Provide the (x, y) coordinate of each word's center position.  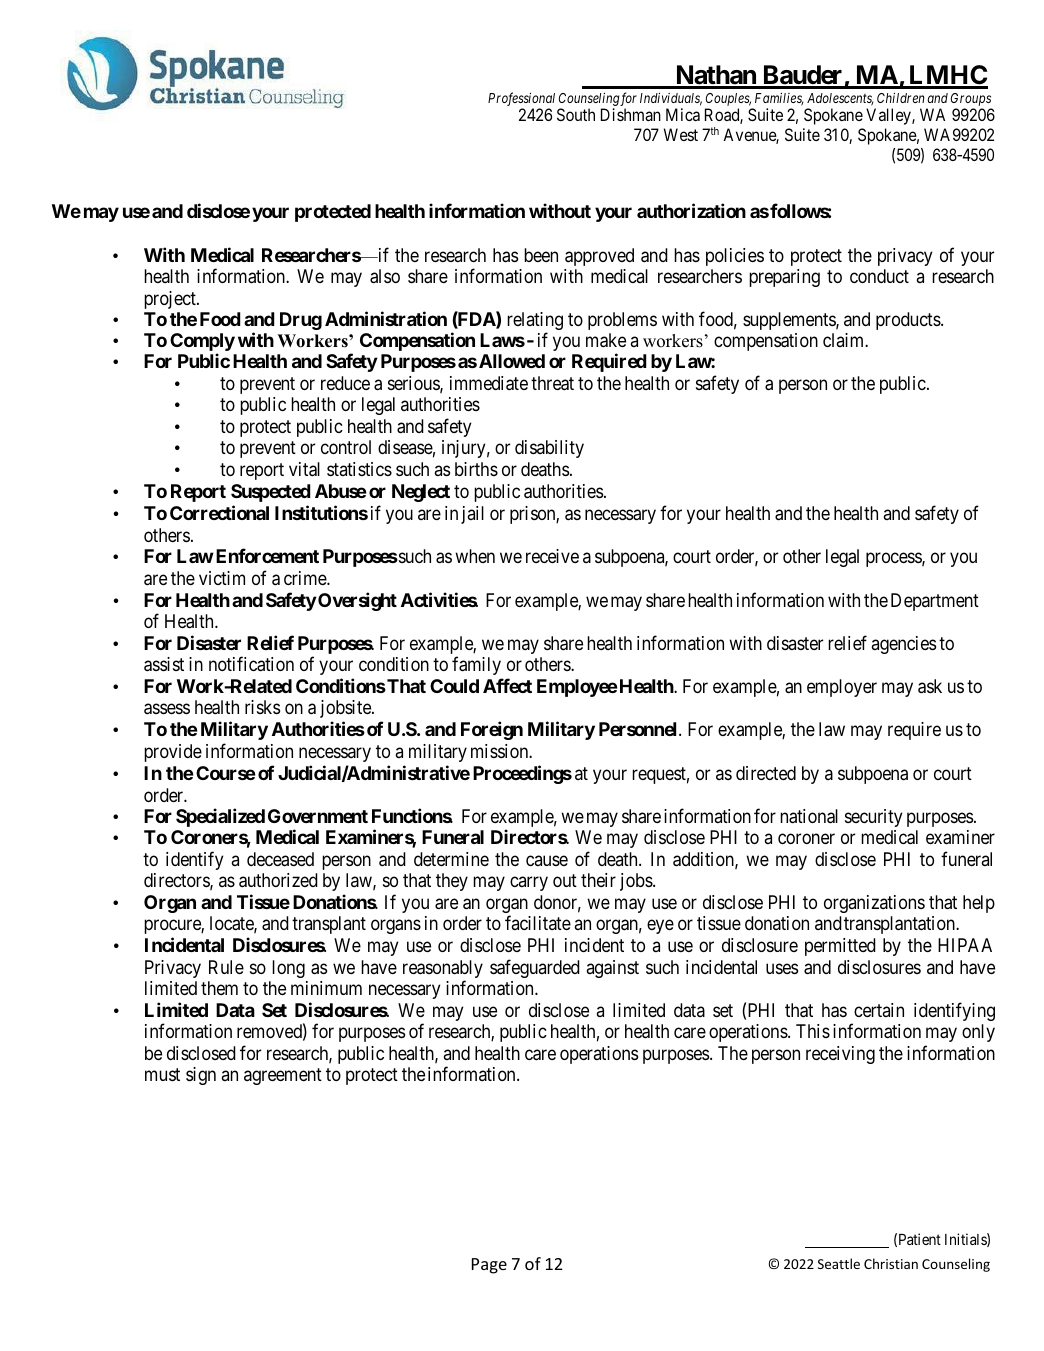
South (576, 114)
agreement (283, 1077)
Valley (889, 116)
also (385, 276)
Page (489, 1266)
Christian (891, 1263)
